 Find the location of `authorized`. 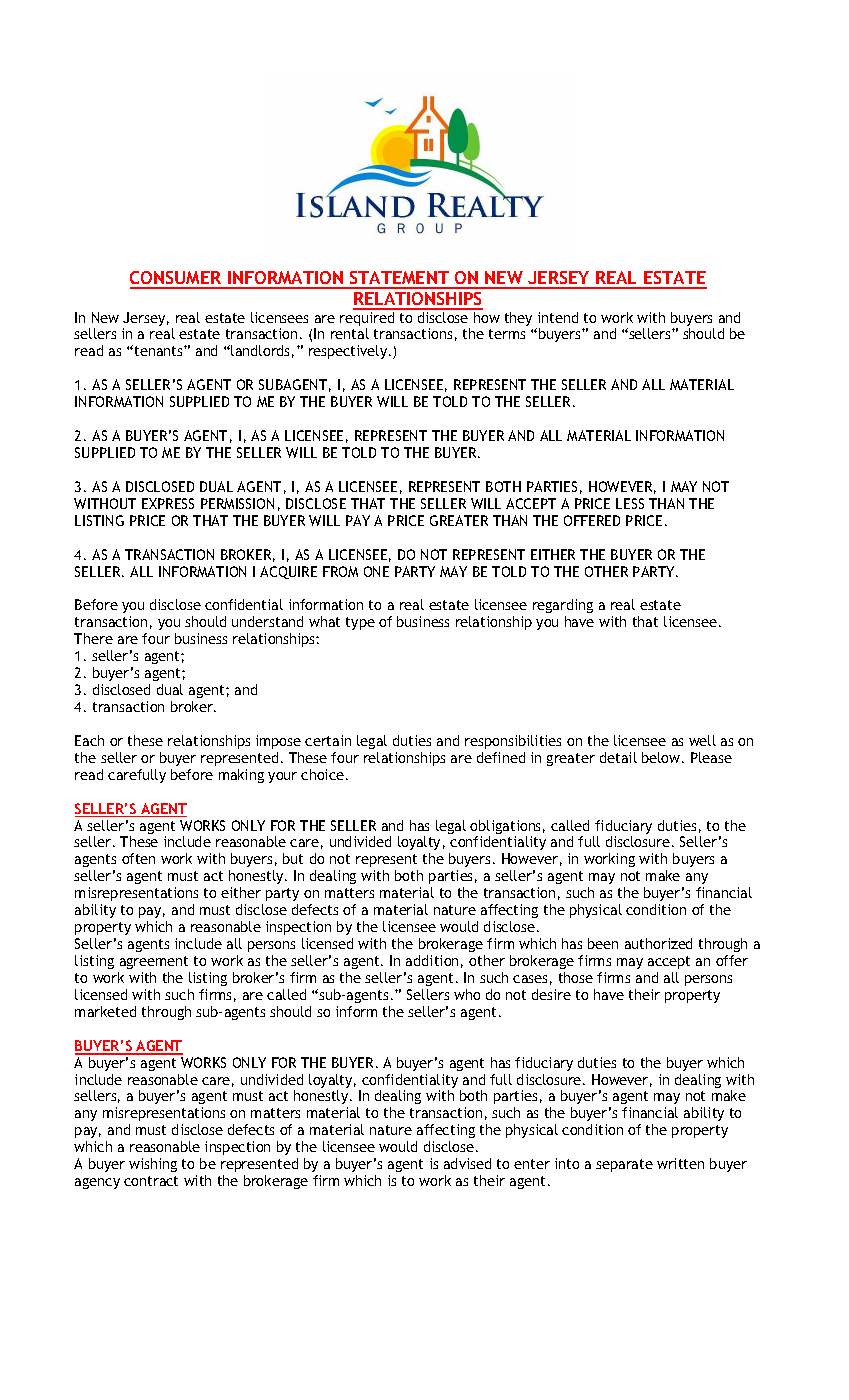

authorized is located at coordinates (658, 943).
